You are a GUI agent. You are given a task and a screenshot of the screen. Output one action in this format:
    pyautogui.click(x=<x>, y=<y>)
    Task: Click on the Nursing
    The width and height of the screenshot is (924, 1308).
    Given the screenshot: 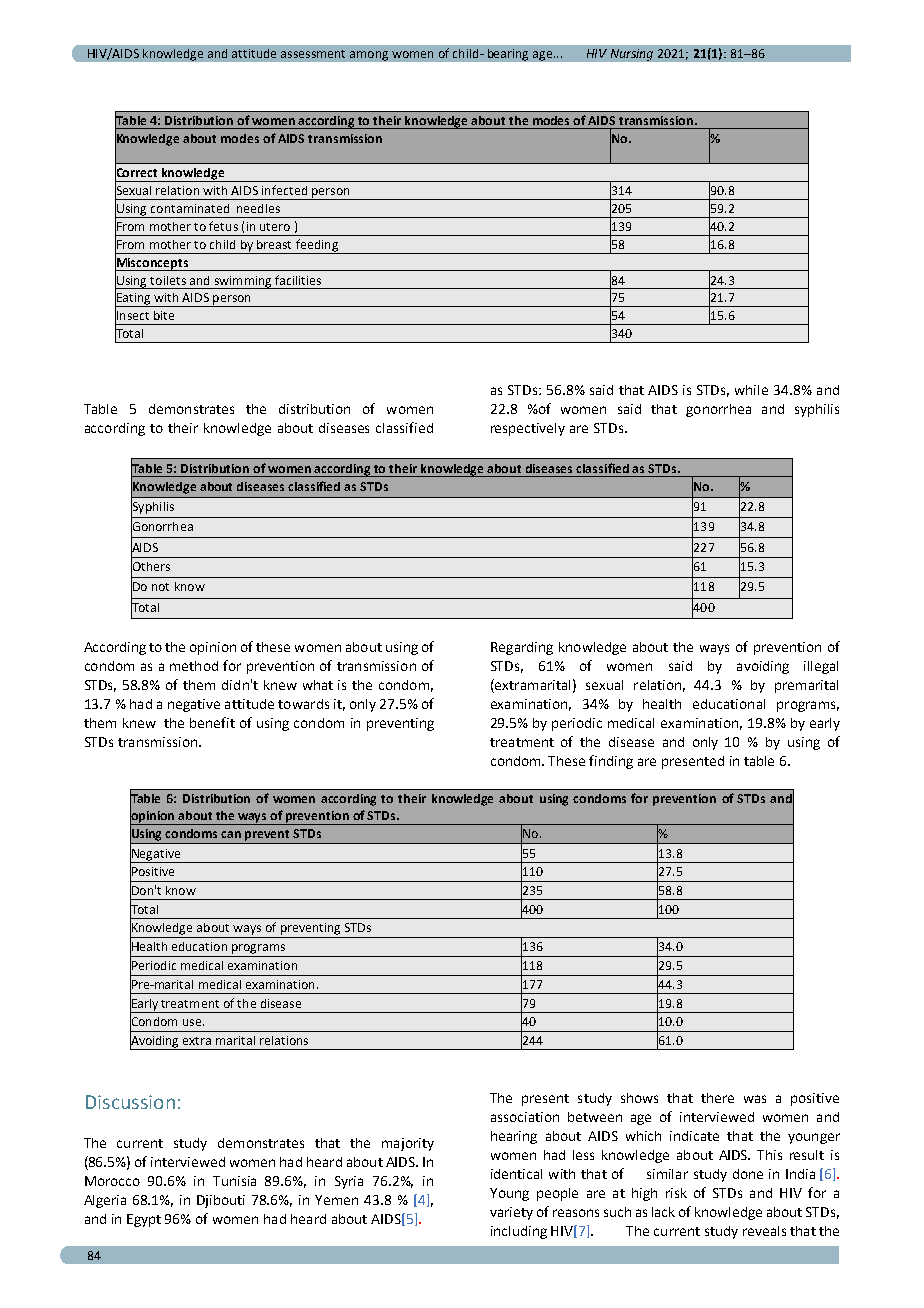 What is the action you would take?
    pyautogui.click(x=632, y=55)
